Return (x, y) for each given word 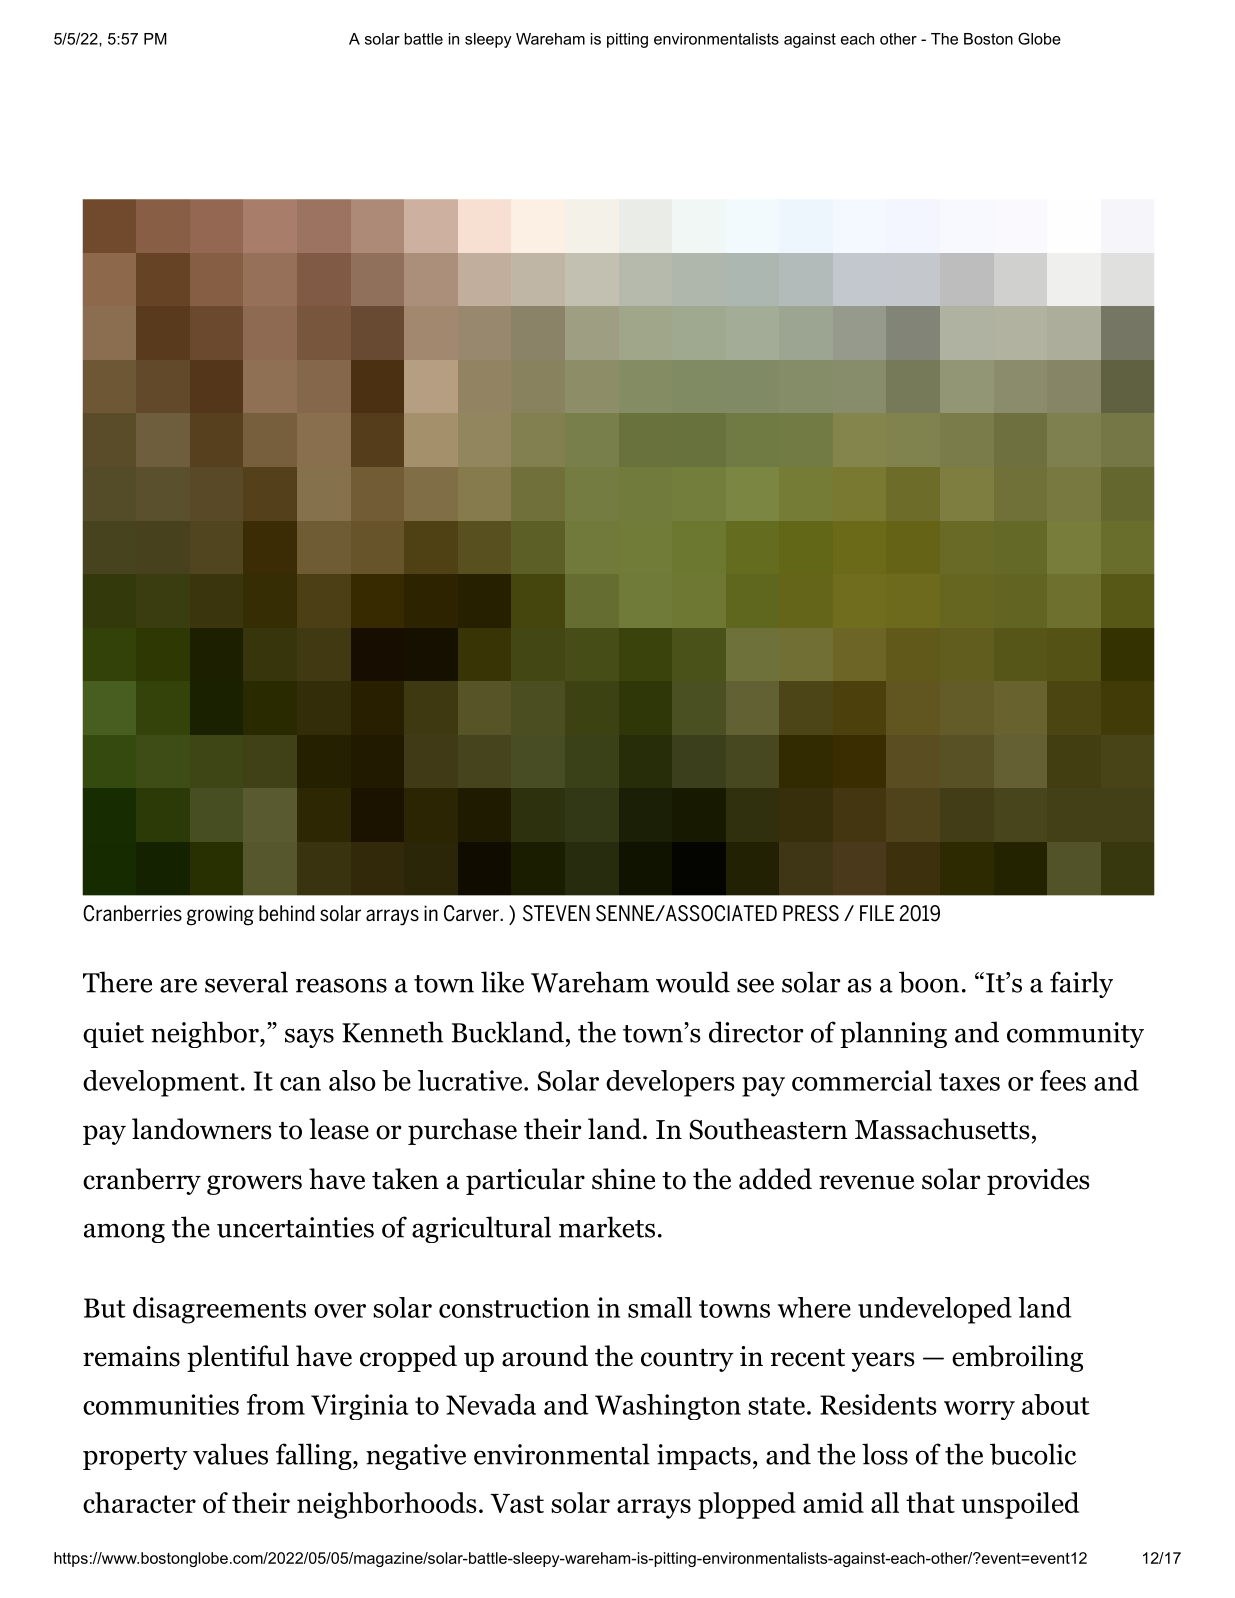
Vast (517, 1503)
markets (607, 1227)
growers (254, 1185)
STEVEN (556, 913)
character (139, 1502)
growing (220, 915)
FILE (877, 913)
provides (1038, 1181)
